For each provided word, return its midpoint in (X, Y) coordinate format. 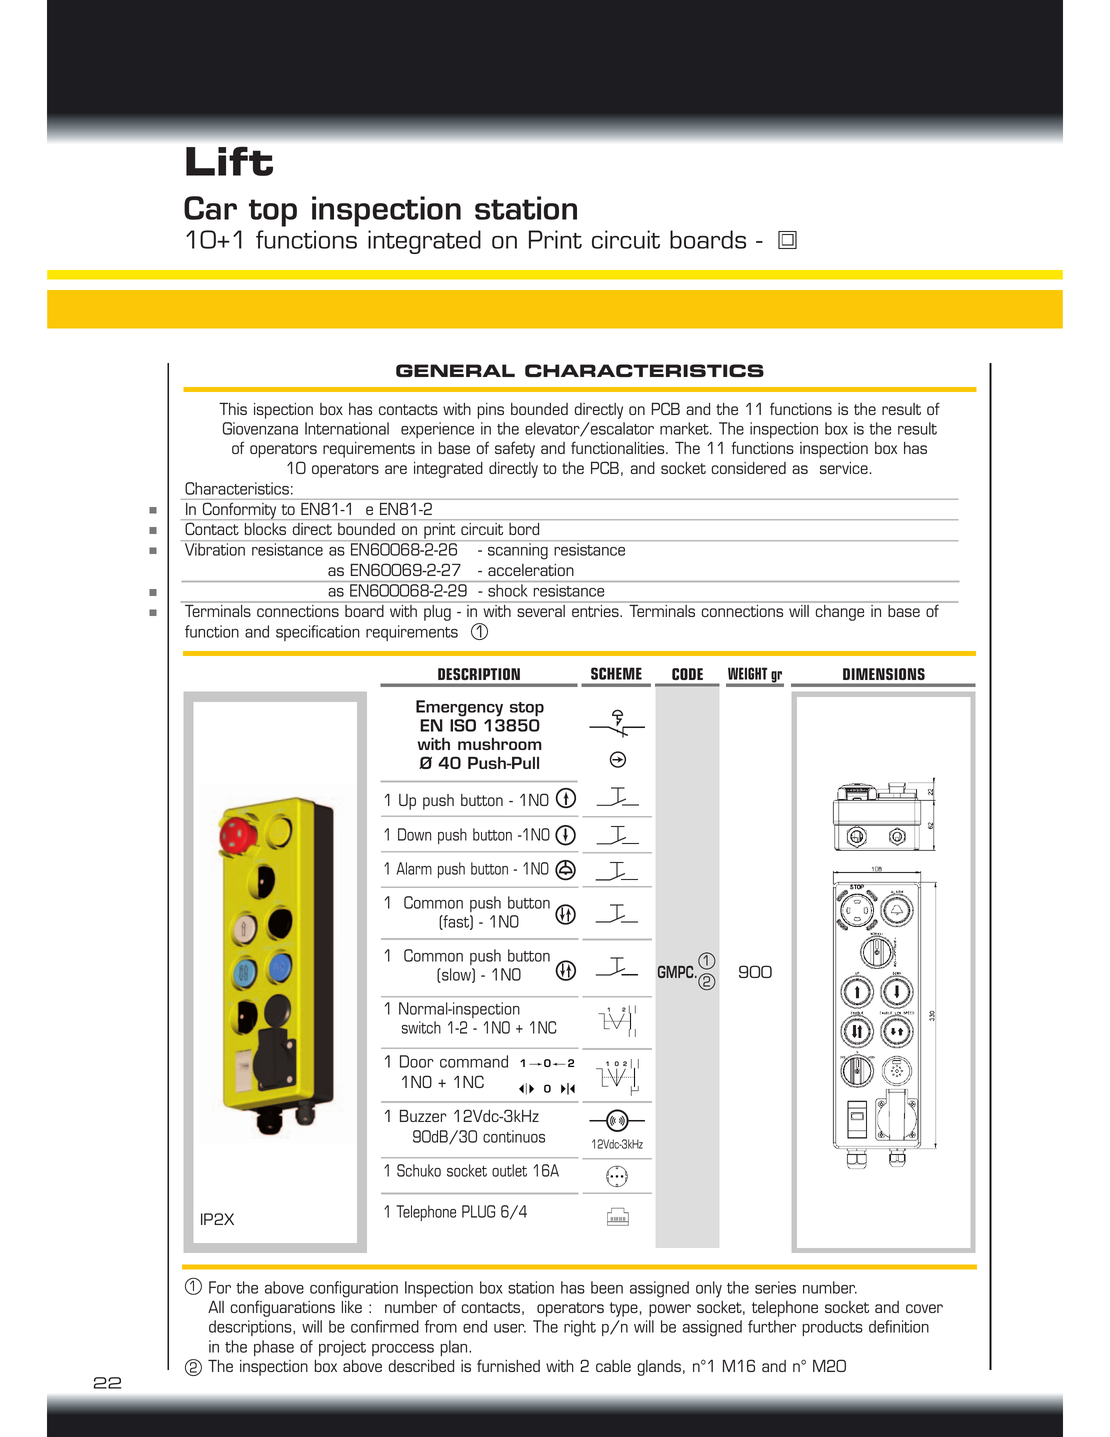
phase (274, 1348)
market (685, 428)
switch (421, 1027)
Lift (229, 161)
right (580, 1328)
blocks (265, 529)
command (474, 1061)
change (840, 613)
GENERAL (455, 370)
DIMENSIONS (884, 674)
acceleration (531, 570)
